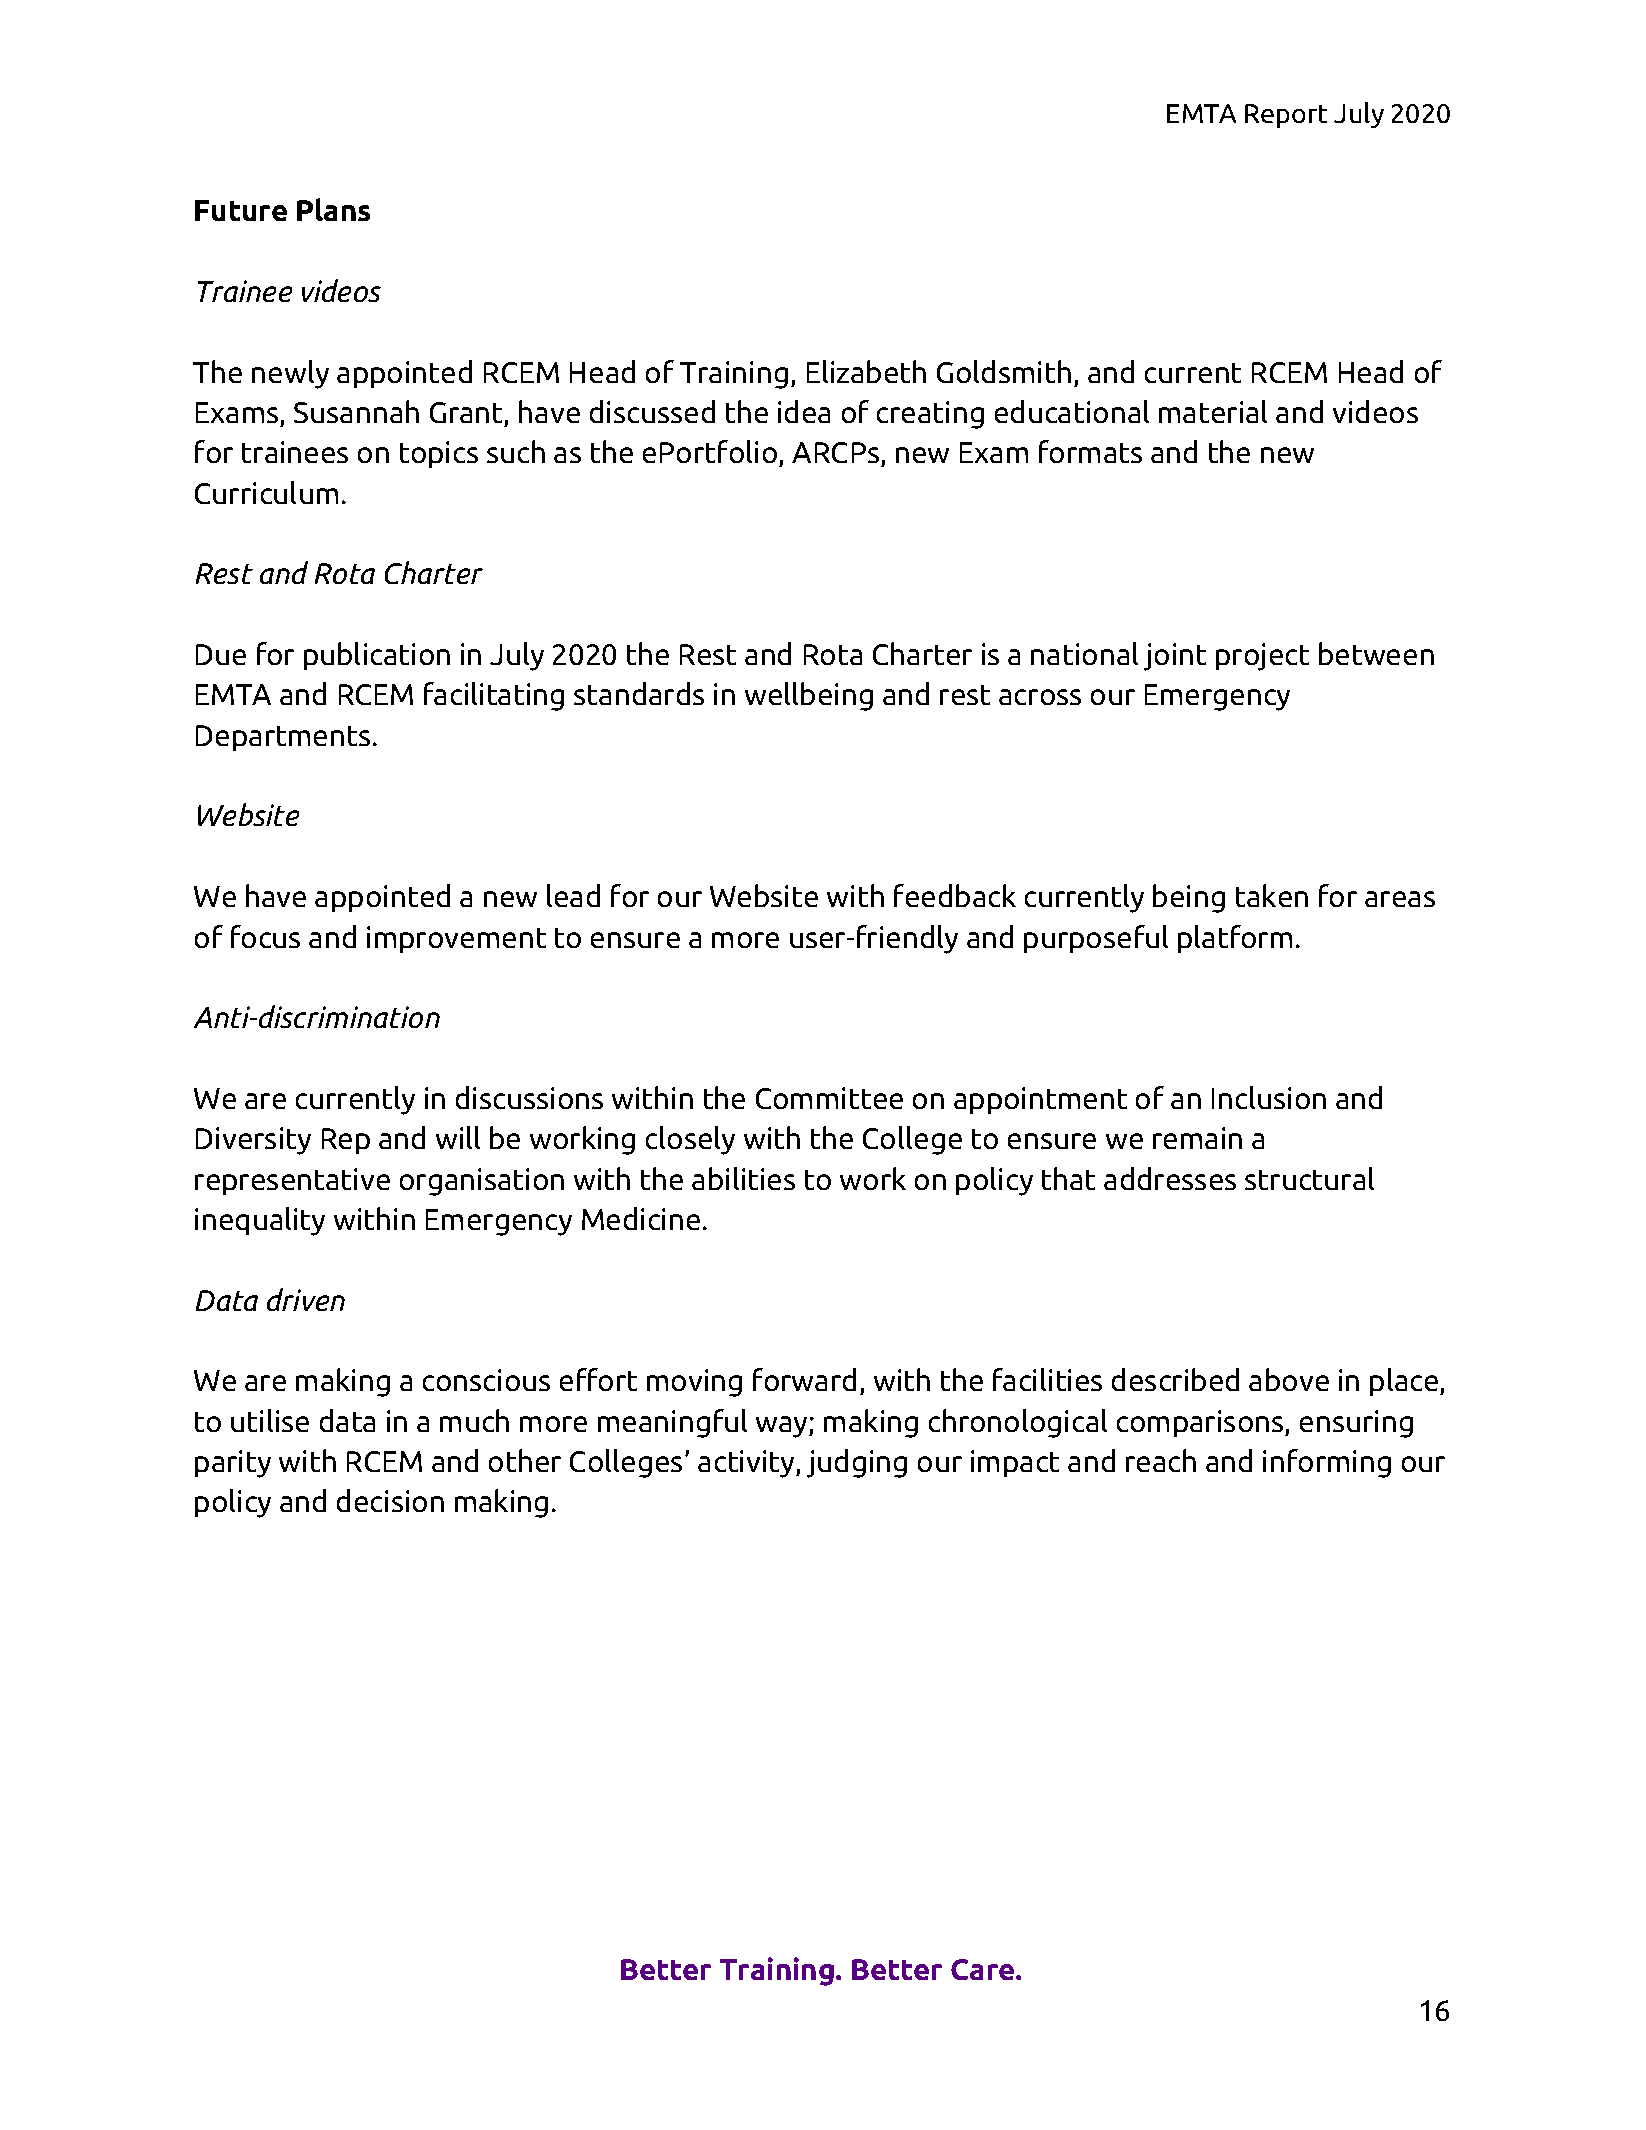 This screenshot has height=2130, width=1646. Describe the element at coordinates (333, 209) in the screenshot. I see `Plans` at that location.
